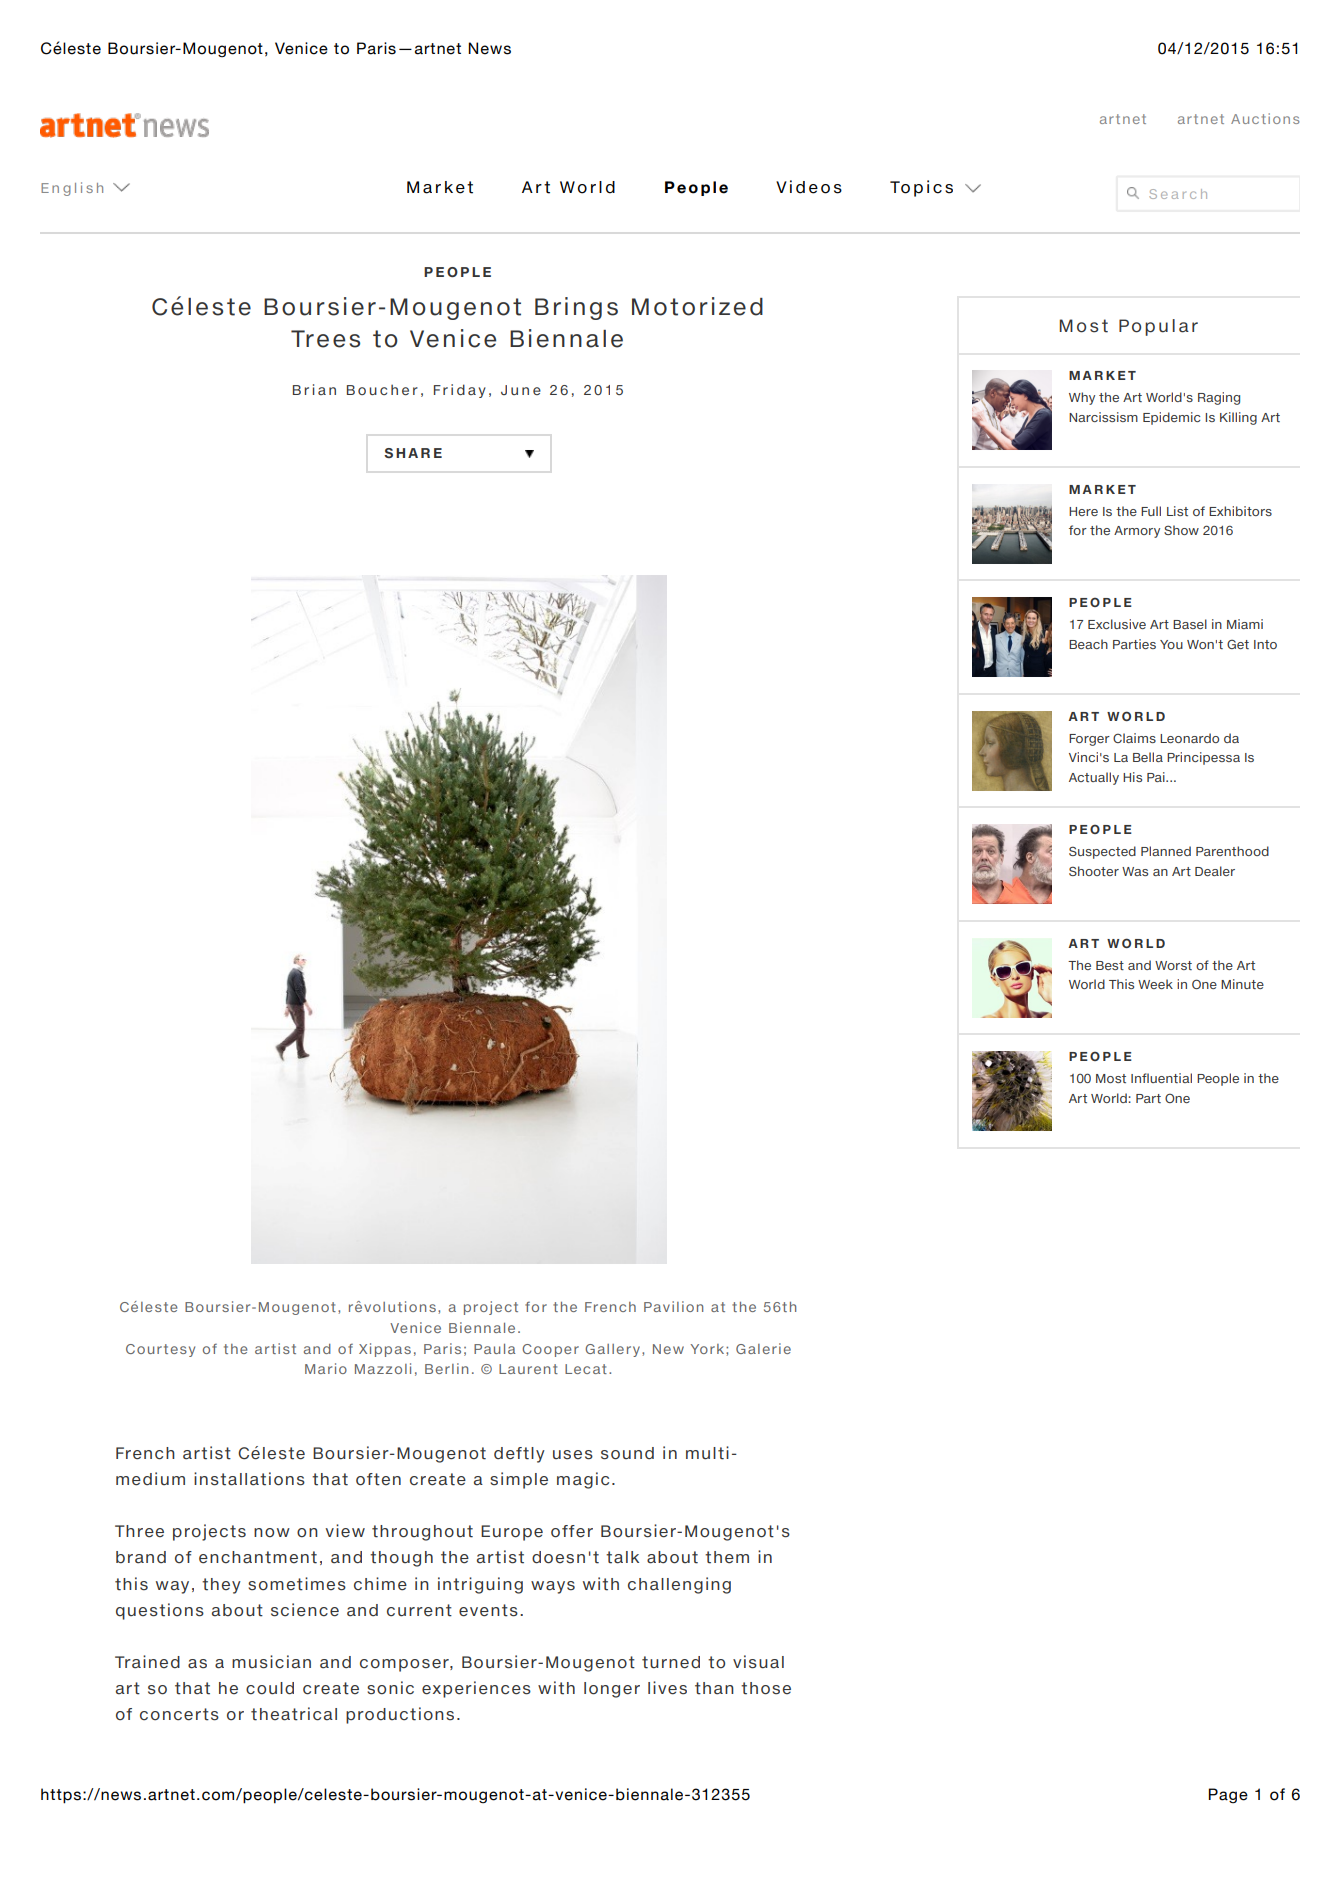 This page has height=1899, width=1342. I want to click on June, so click(521, 390).
